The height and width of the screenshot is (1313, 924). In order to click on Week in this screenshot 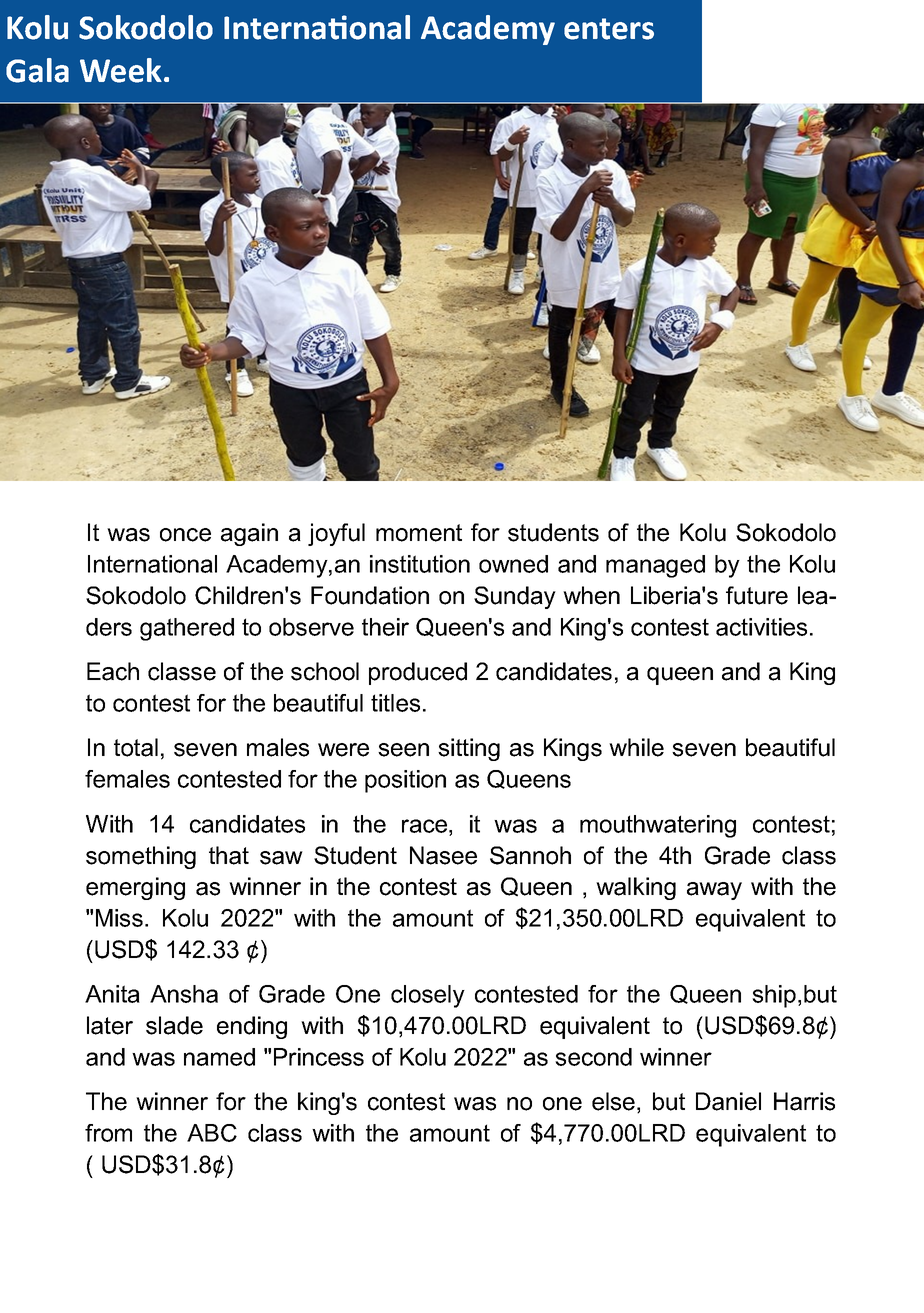, I will do `click(121, 70)`.
